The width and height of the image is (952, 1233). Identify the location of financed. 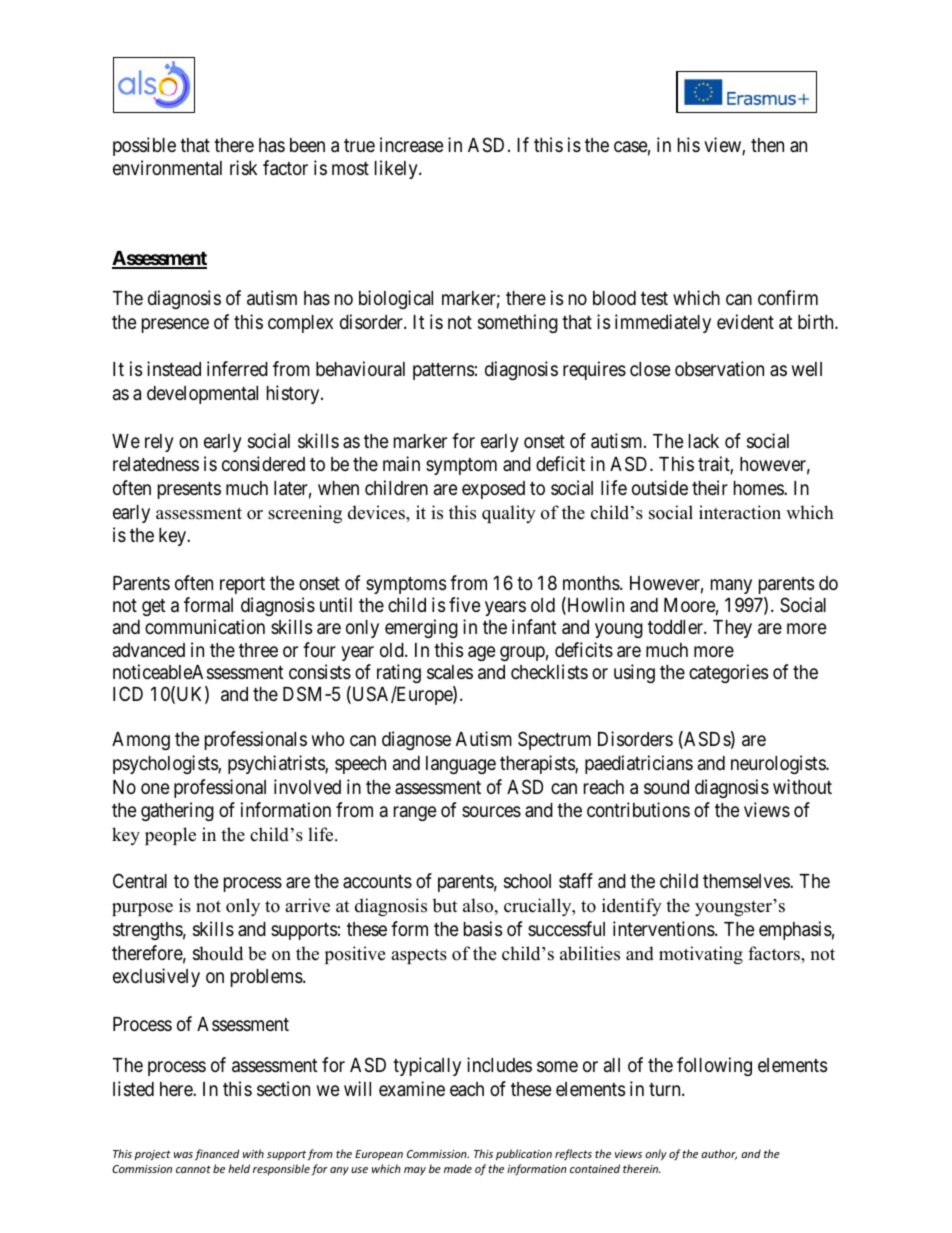
(217, 1154).
